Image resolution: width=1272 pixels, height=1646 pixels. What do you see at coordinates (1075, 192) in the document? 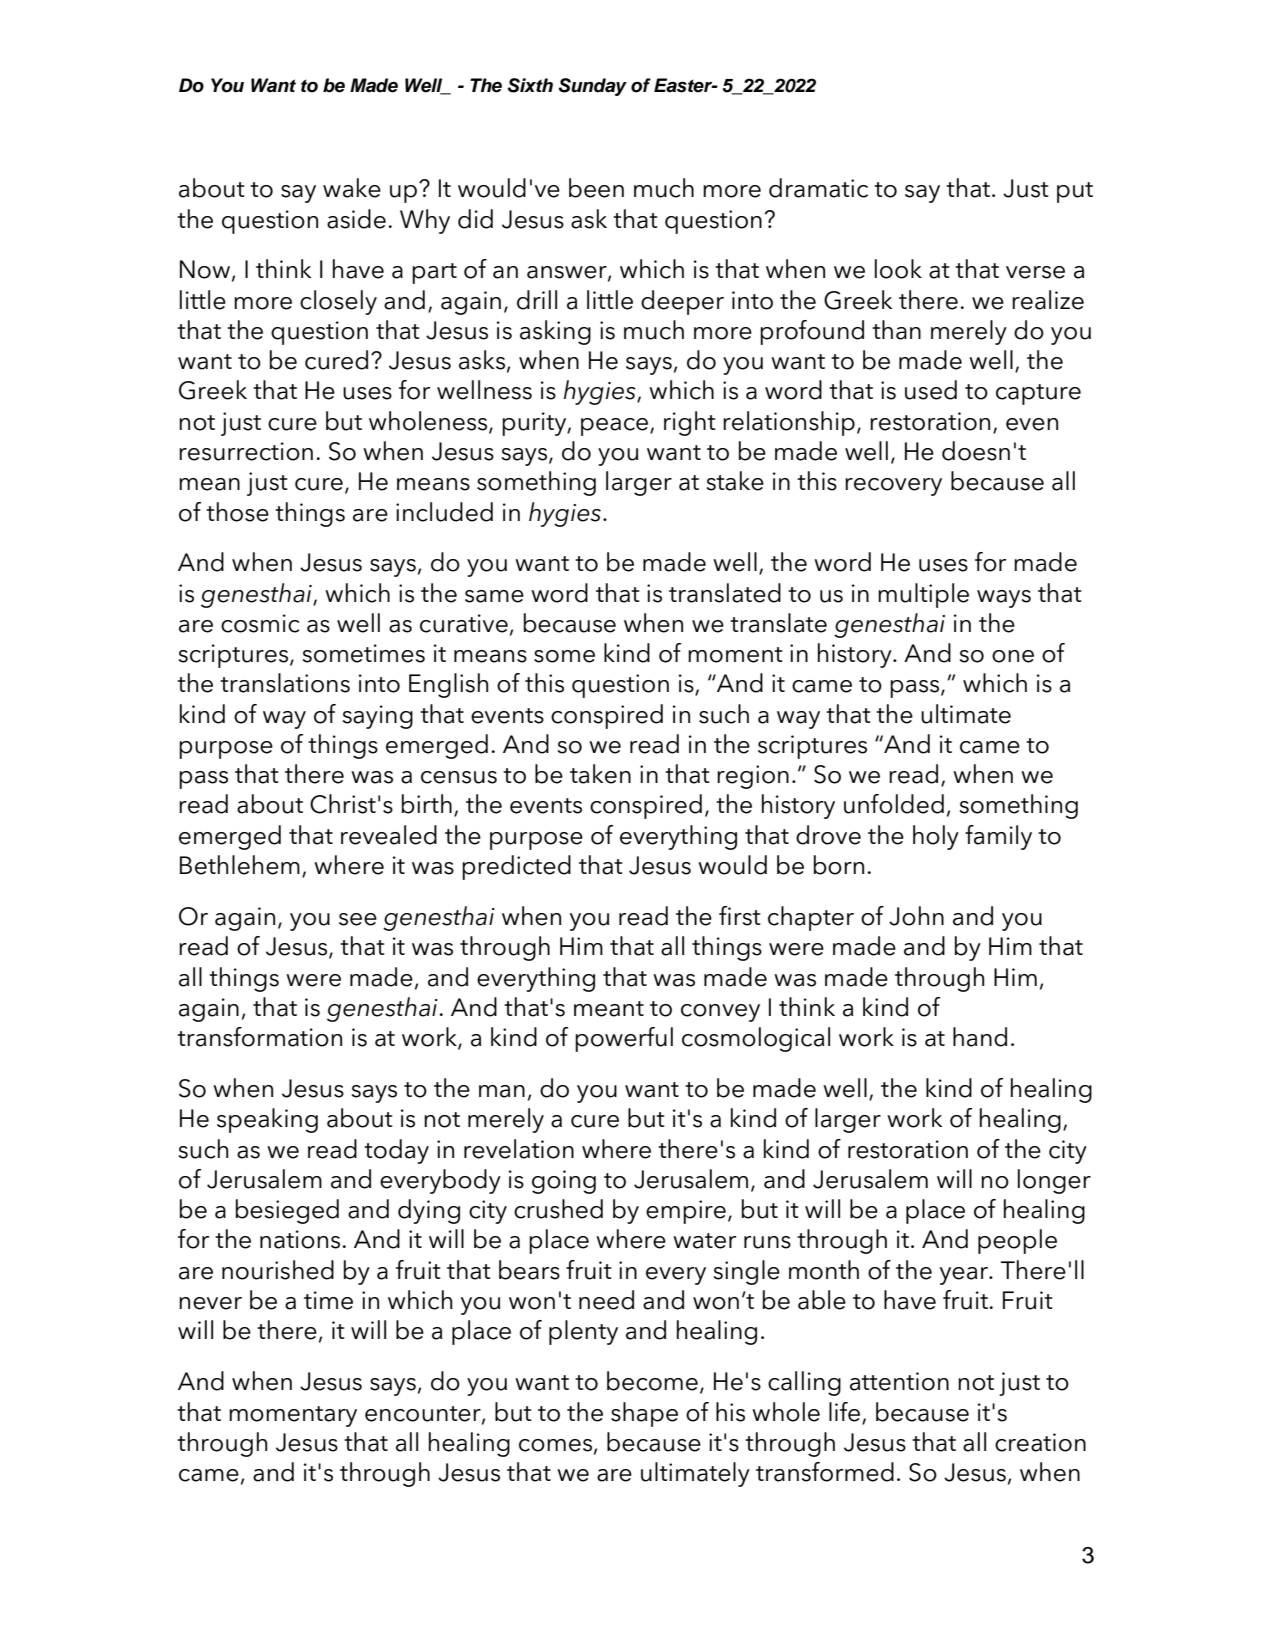
I see `put` at bounding box center [1075, 192].
